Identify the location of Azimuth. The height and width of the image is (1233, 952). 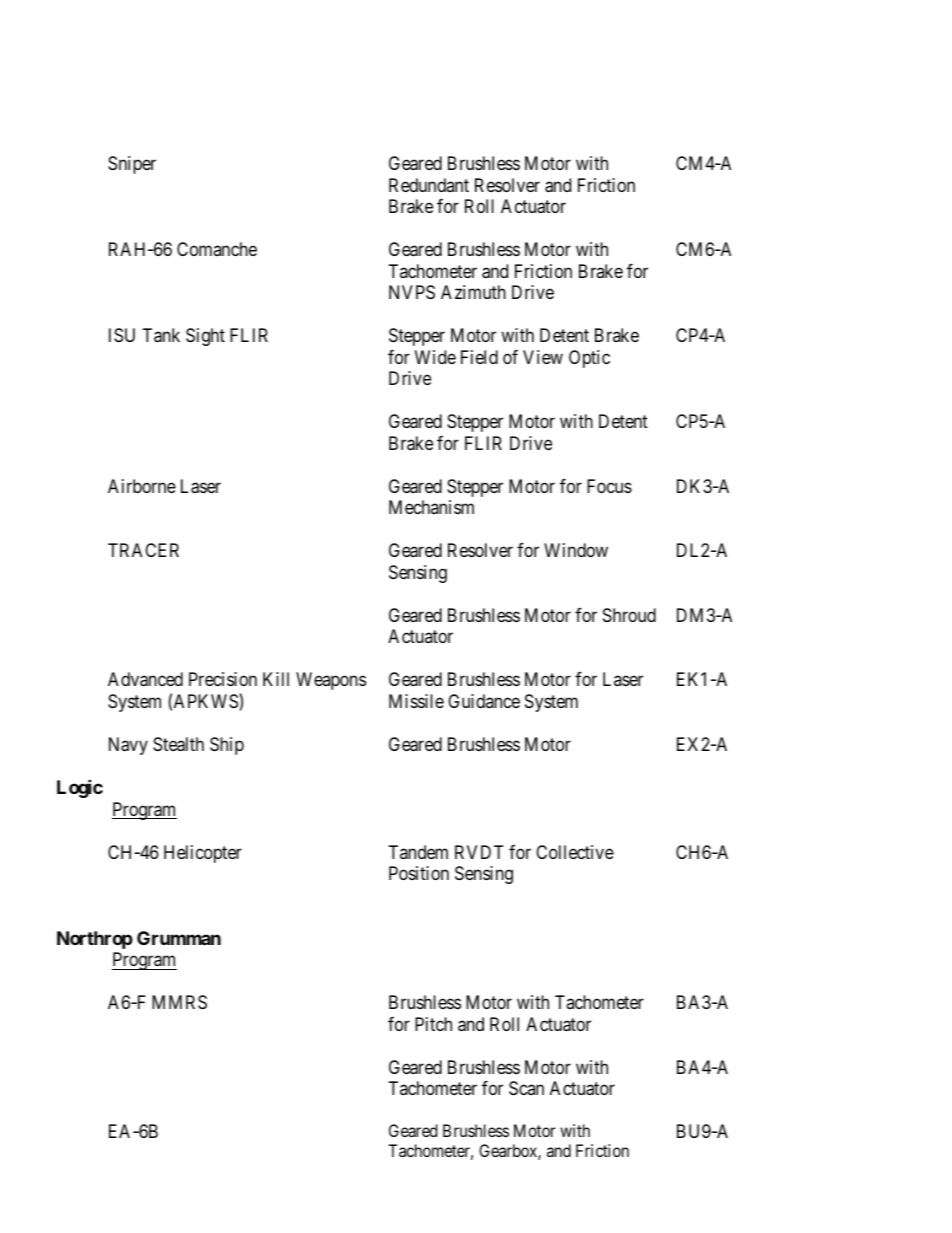
(473, 292).
